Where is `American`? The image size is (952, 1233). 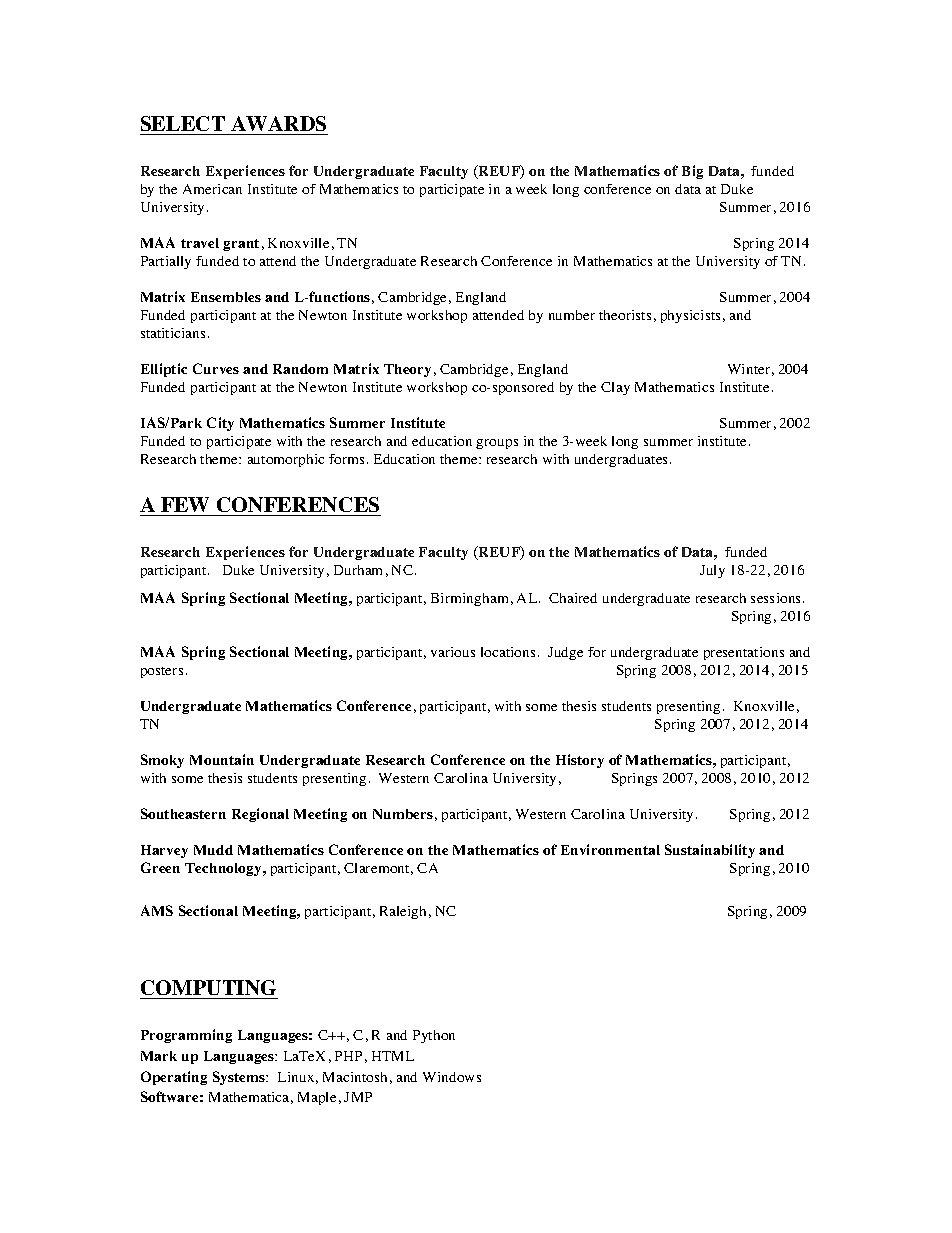 American is located at coordinates (212, 189).
